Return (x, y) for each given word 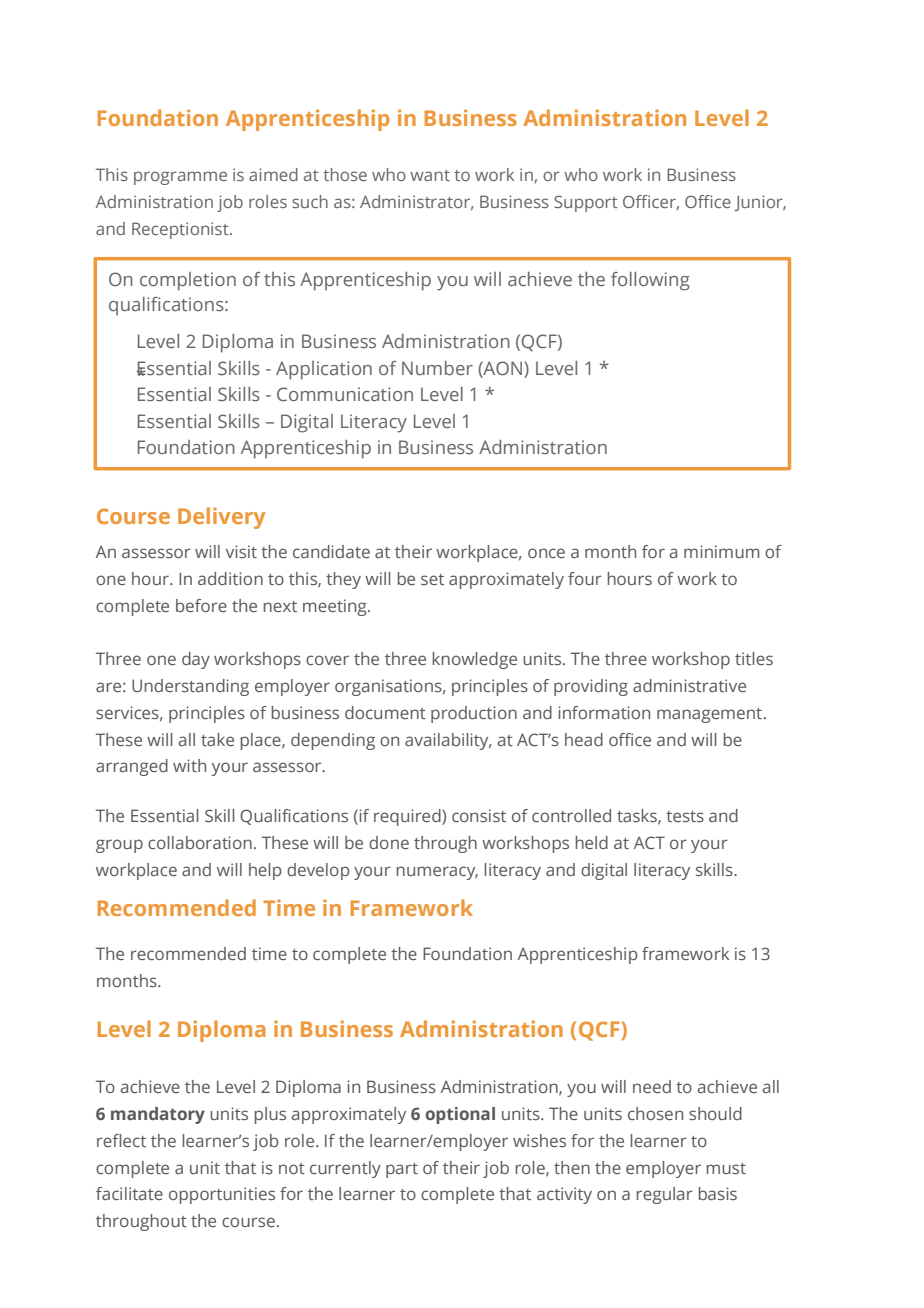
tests (685, 816)
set (432, 579)
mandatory (158, 1115)
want (430, 175)
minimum (722, 551)
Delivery (221, 518)
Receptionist (181, 230)
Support (586, 203)
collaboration (200, 842)
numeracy (437, 873)
